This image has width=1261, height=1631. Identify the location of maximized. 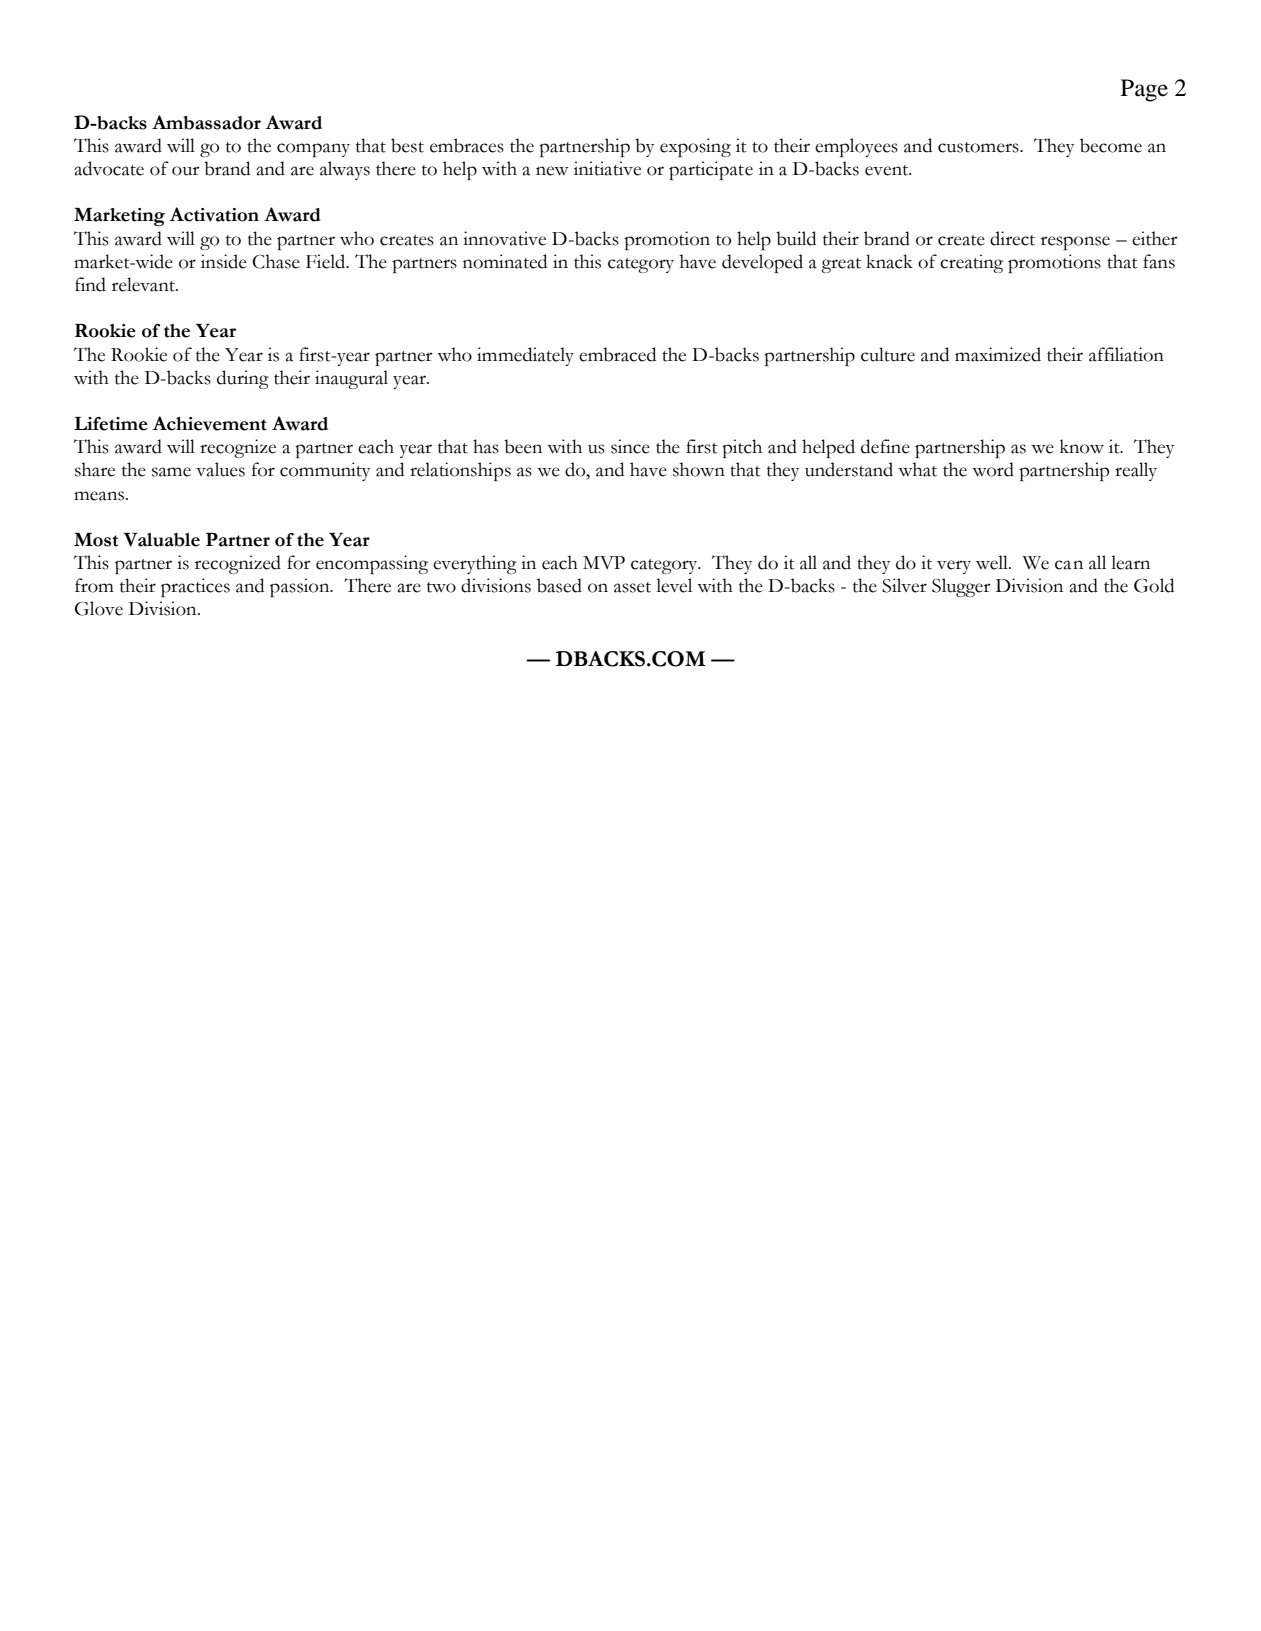
(998, 354).
